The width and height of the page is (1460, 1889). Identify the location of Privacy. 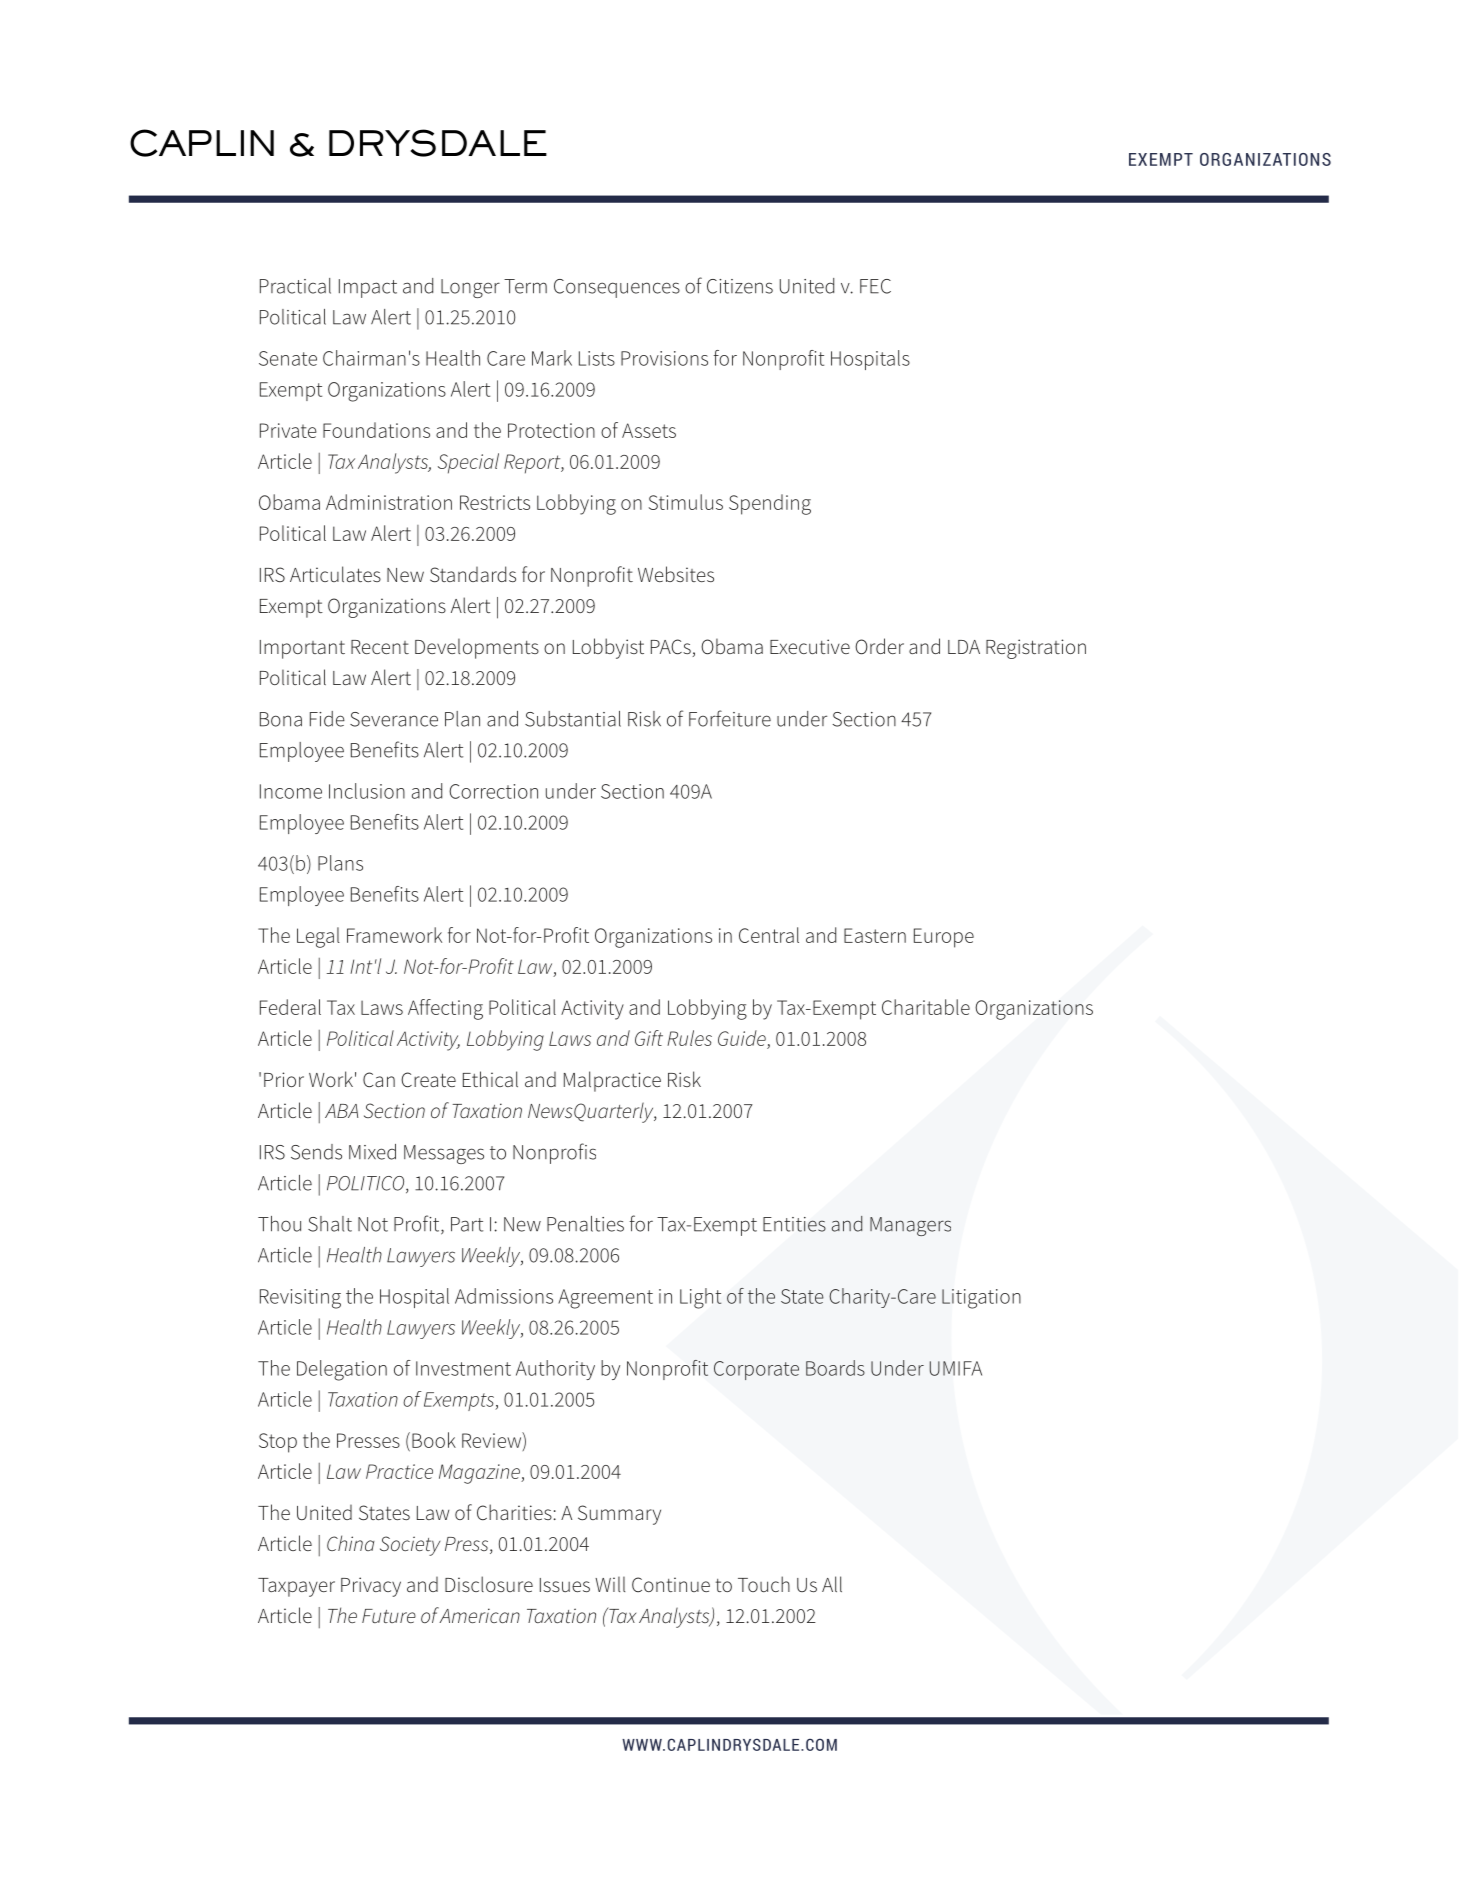
(371, 1587).
